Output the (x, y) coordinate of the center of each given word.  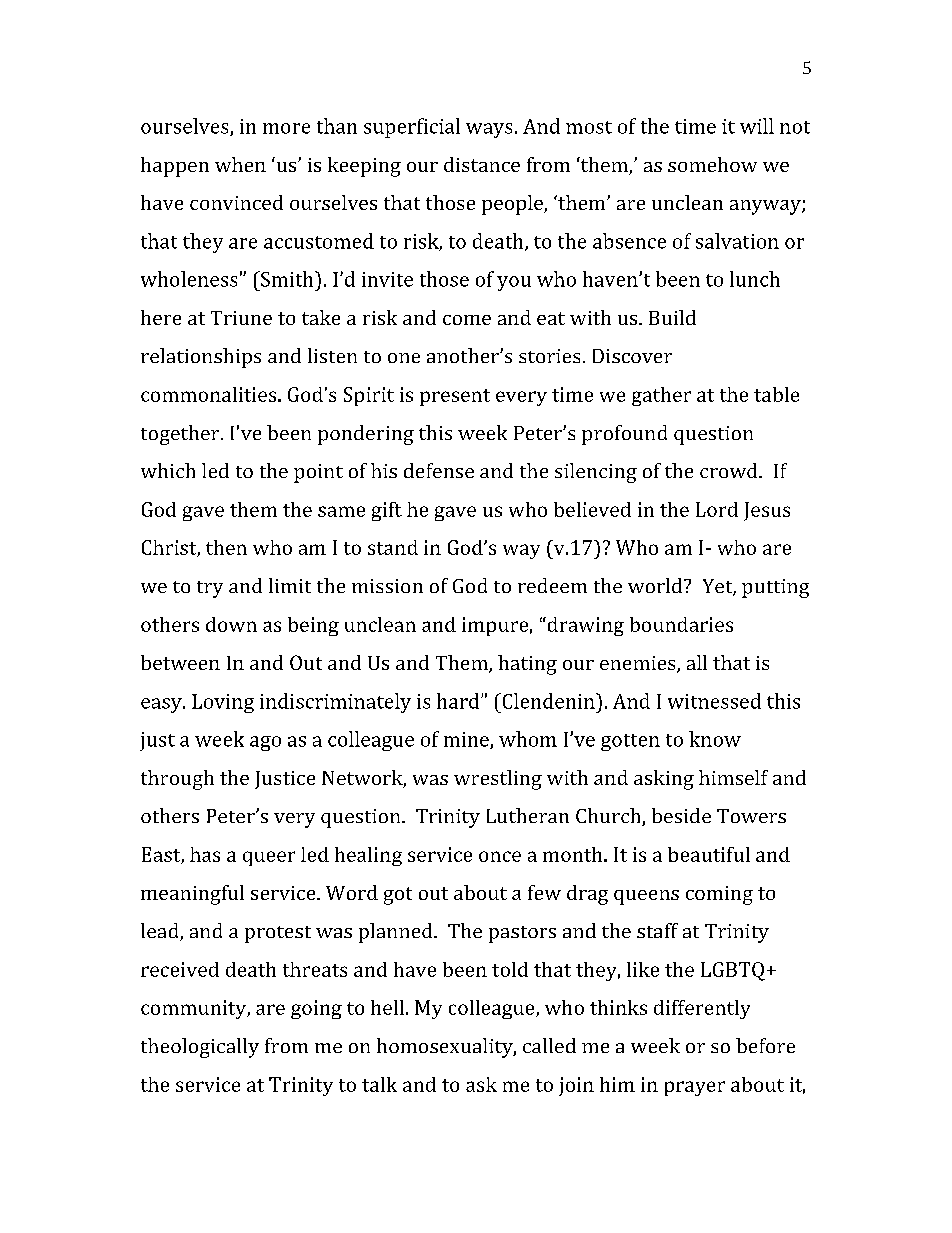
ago (265, 743)
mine (467, 740)
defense (439, 470)
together (181, 435)
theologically (200, 1048)
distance (482, 164)
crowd (730, 470)
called (549, 1045)
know (715, 739)
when (240, 164)
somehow (712, 164)
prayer (695, 1088)
